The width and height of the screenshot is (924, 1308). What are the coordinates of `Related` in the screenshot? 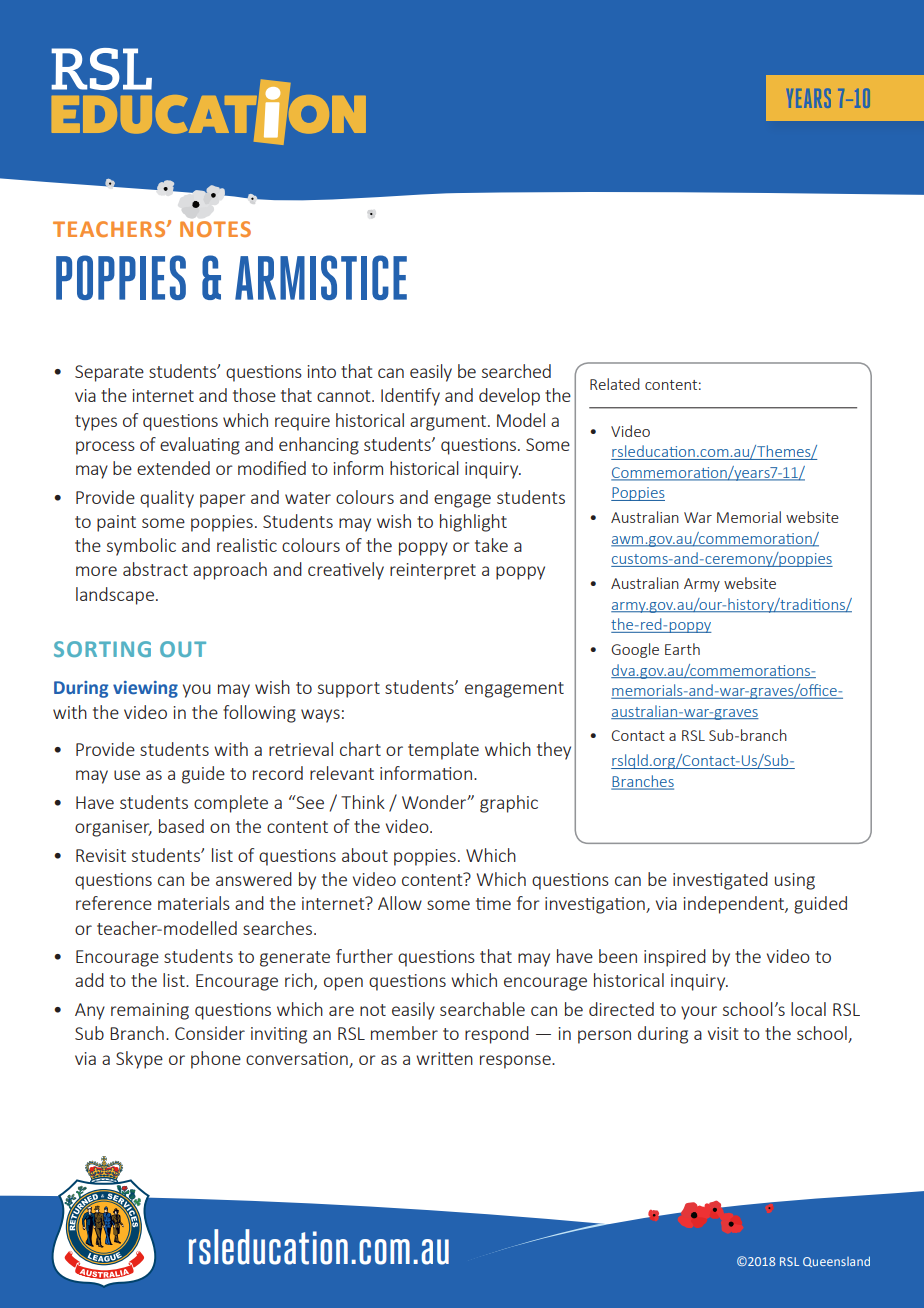 It's located at (615, 384).
